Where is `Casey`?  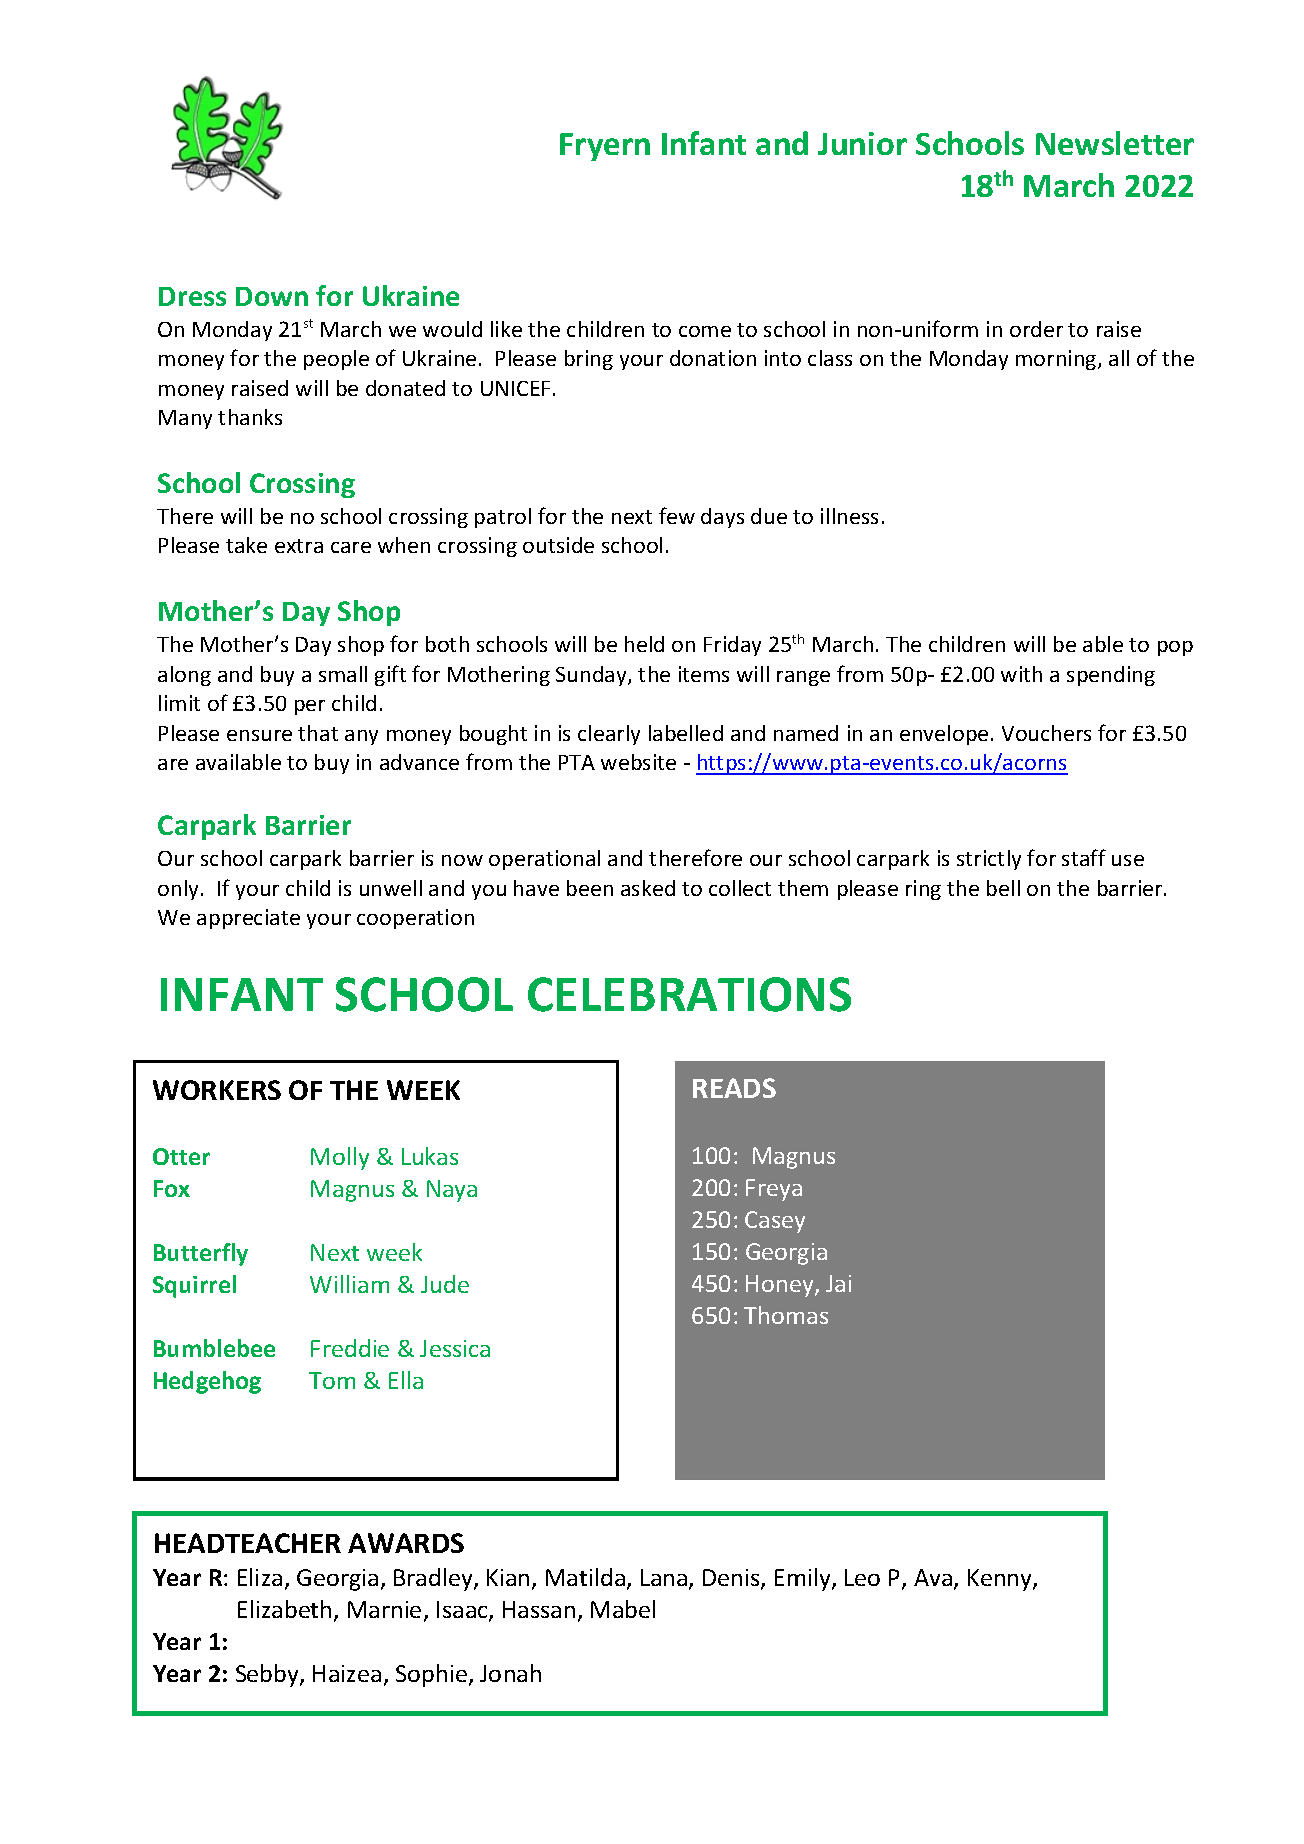
Casey is located at coordinates (775, 1222).
